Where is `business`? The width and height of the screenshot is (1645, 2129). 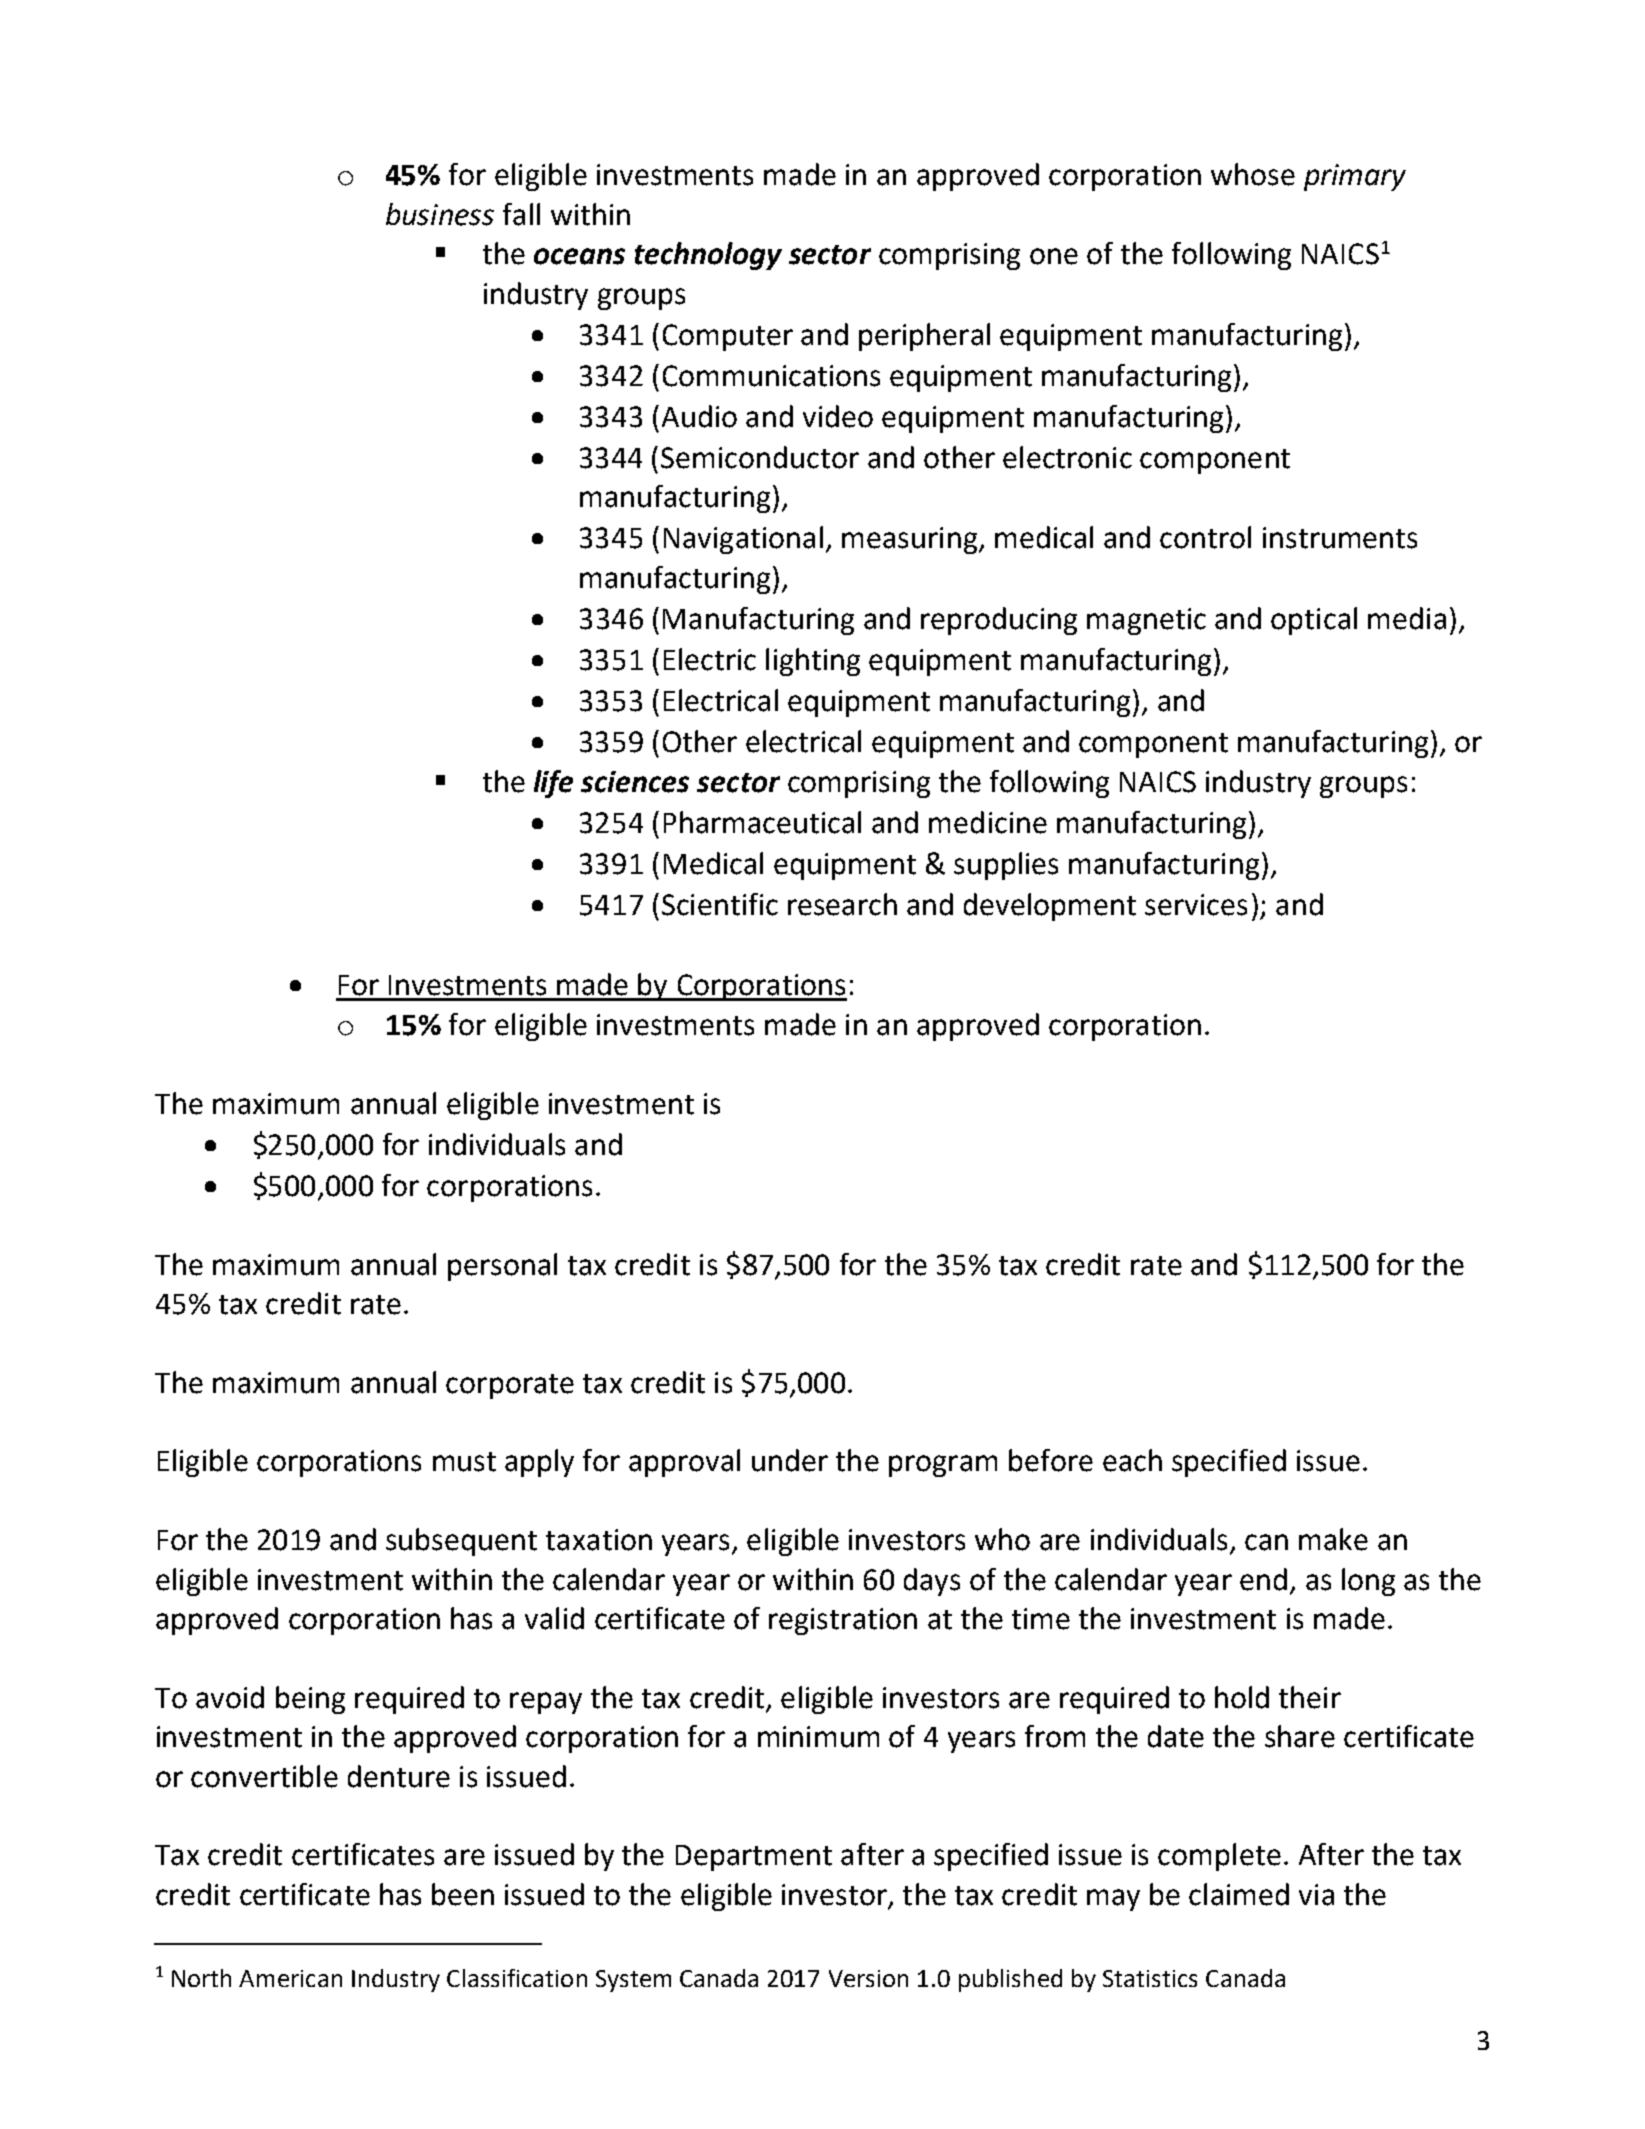 business is located at coordinates (440, 214).
